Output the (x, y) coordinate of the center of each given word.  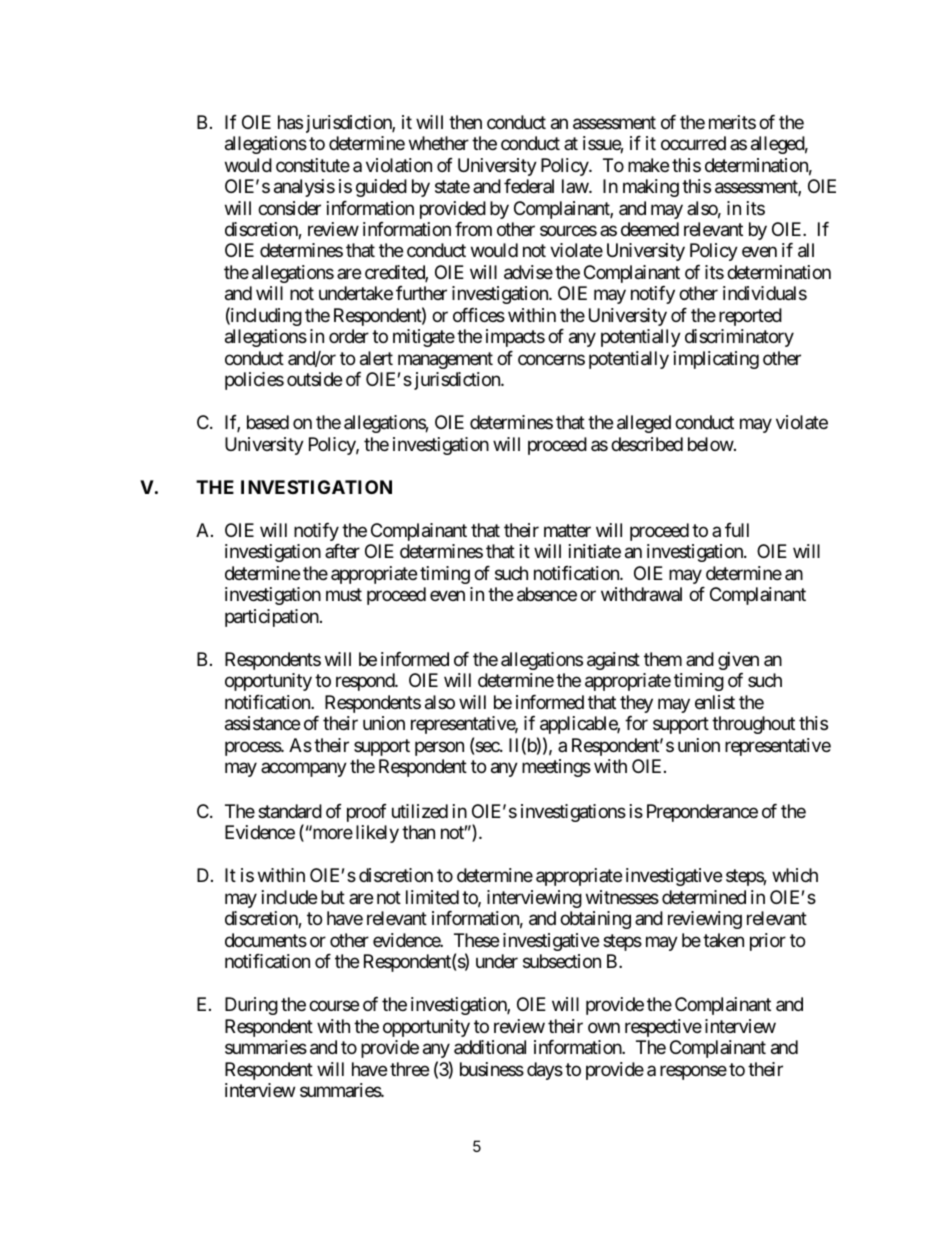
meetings (556, 768)
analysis (304, 188)
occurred (693, 143)
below (711, 444)
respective (663, 1028)
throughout (753, 725)
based (268, 422)
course (334, 1006)
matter (567, 531)
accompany (304, 770)
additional (490, 1047)
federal (529, 186)
